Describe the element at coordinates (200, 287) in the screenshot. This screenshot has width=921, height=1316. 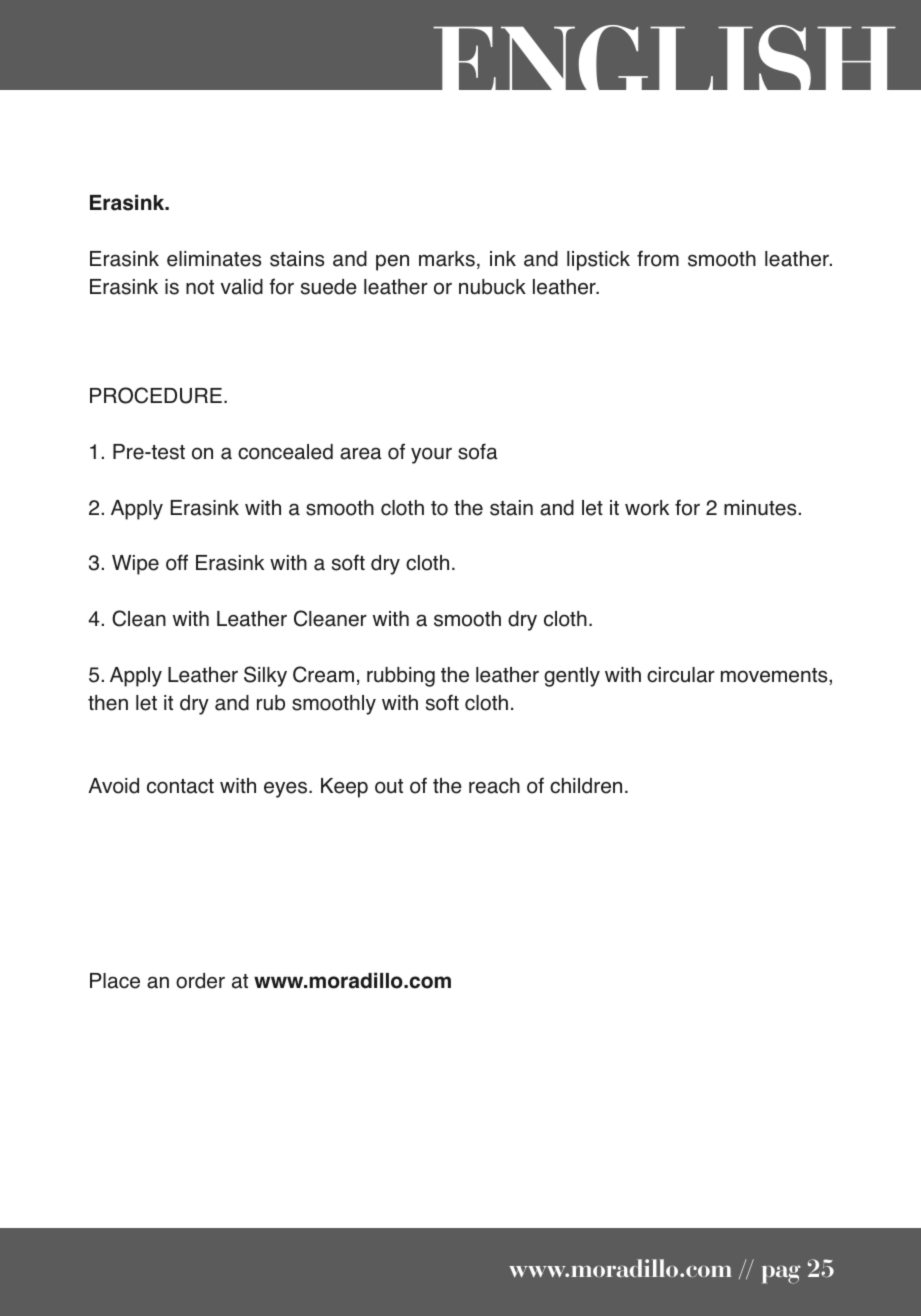
I see `not` at that location.
